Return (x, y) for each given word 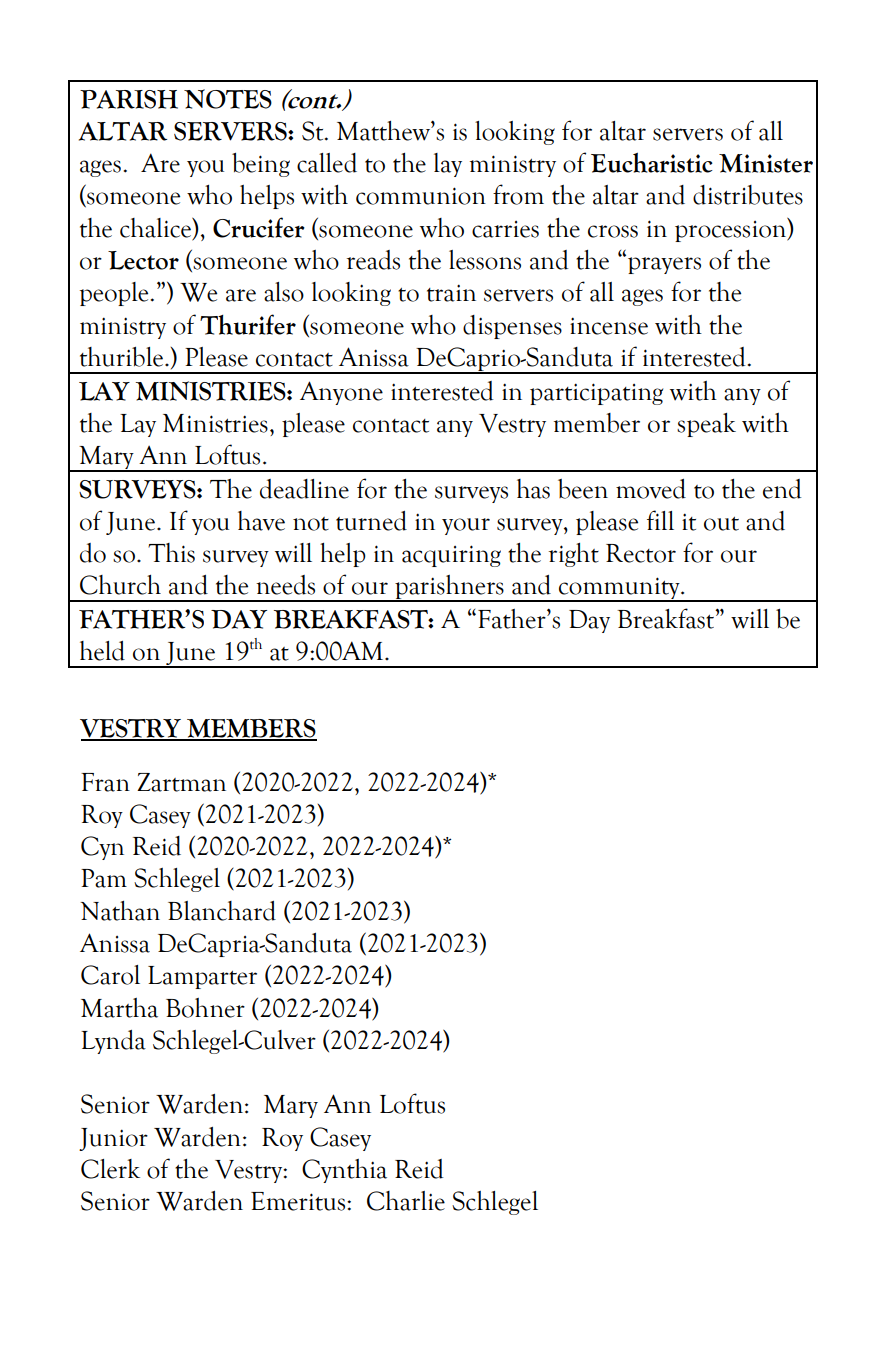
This (171, 553)
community (619, 589)
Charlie (406, 1201)
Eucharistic (652, 163)
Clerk (110, 1169)
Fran (105, 782)
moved (651, 489)
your (466, 526)
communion (421, 196)
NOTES (228, 99)
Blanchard (222, 911)
